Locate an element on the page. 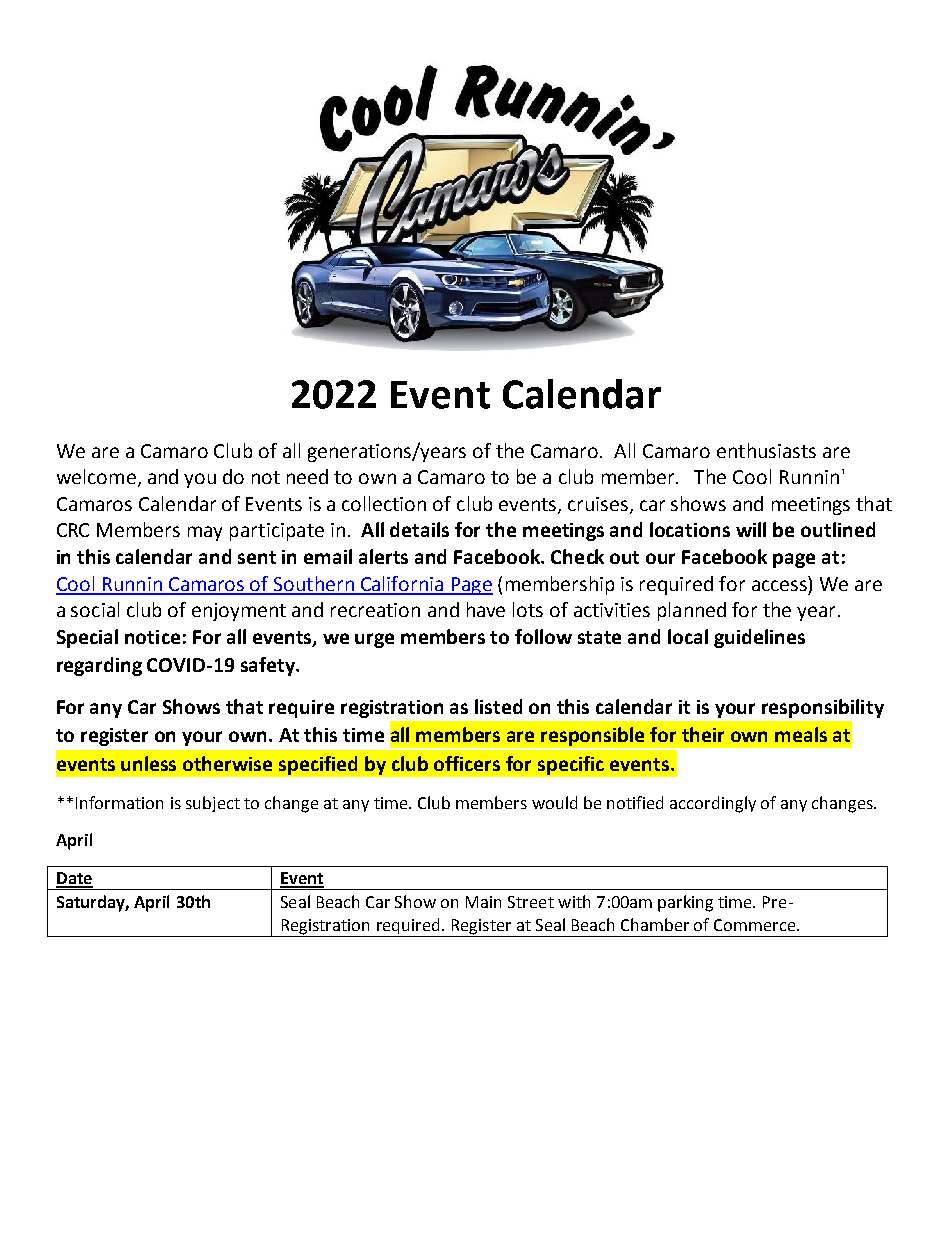 Image resolution: width=952 pixels, height=1233 pixels. have is located at coordinates (486, 609).
